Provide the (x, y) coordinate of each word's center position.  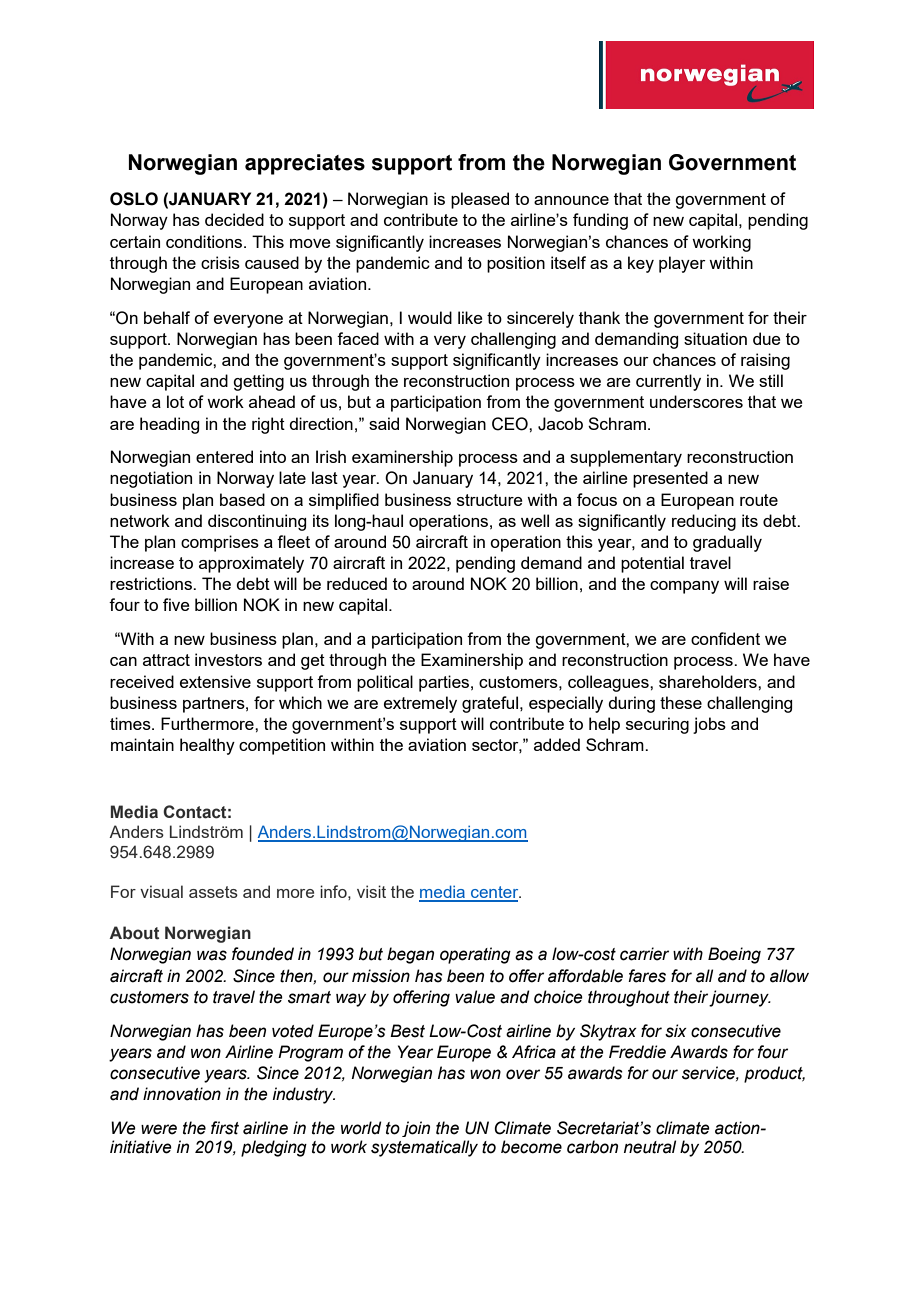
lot (175, 401)
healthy (207, 746)
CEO (511, 424)
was (212, 955)
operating (475, 955)
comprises (220, 543)
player (682, 264)
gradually (727, 543)
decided (234, 219)
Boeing (734, 955)
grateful (491, 704)
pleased (480, 200)
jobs (709, 725)
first (225, 1128)
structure (490, 500)
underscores (696, 401)
